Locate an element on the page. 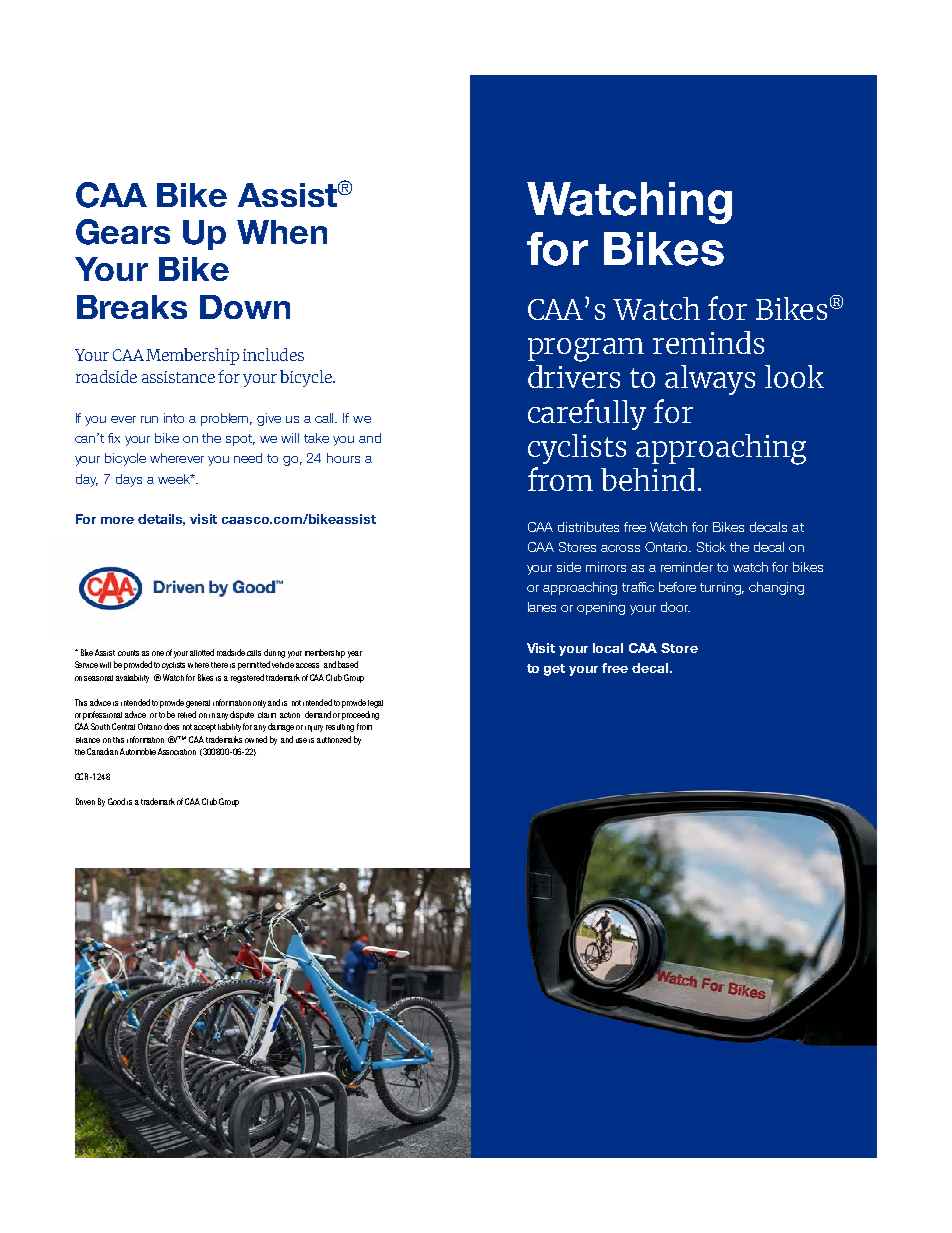 The height and width of the image is (1233, 952). more is located at coordinates (117, 520).
